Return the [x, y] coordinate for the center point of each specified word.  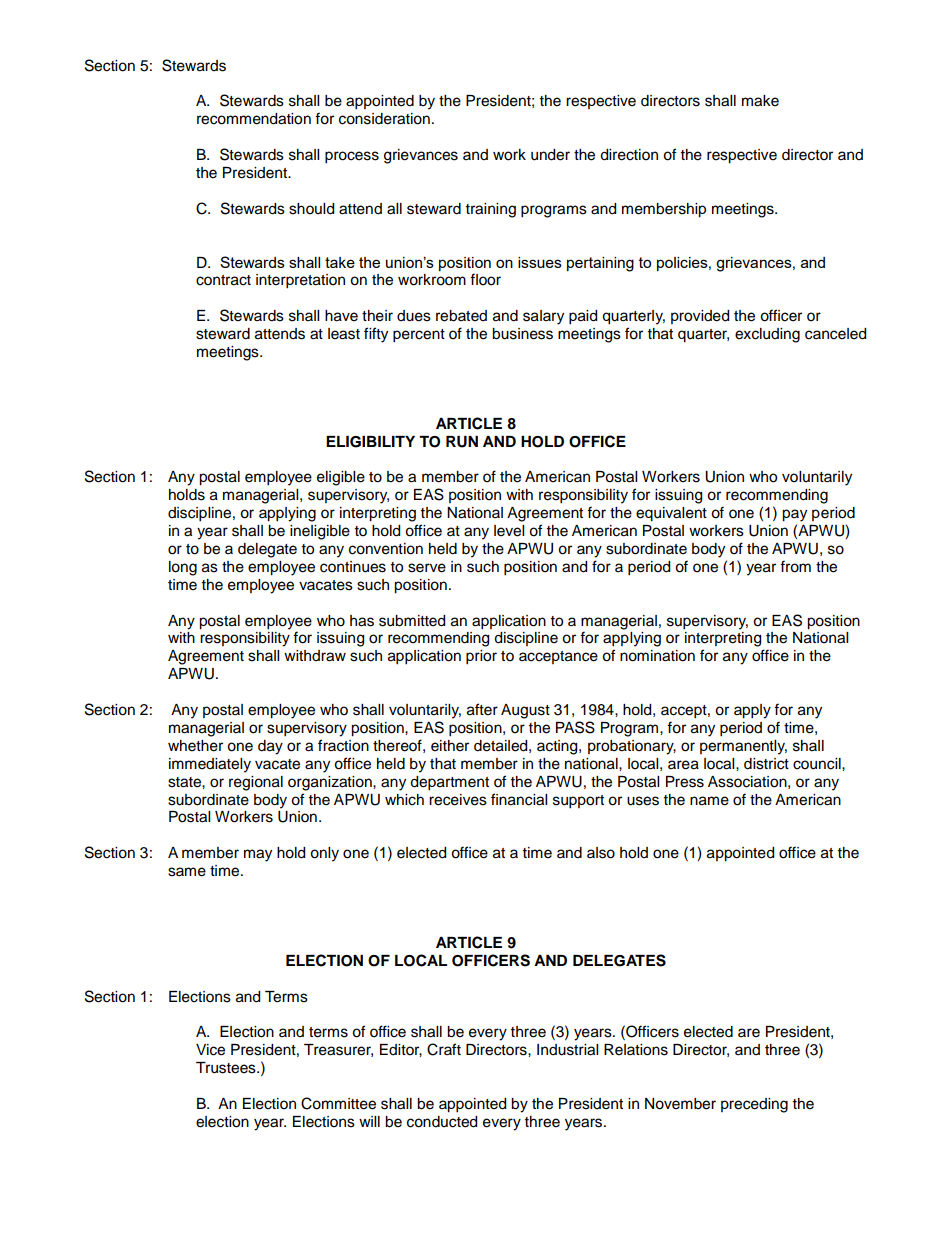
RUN [462, 442]
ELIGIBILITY [370, 442]
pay [794, 515]
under [550, 155]
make [760, 101]
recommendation [254, 119]
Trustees [227, 1068]
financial [519, 799]
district [766, 764]
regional [256, 783]
